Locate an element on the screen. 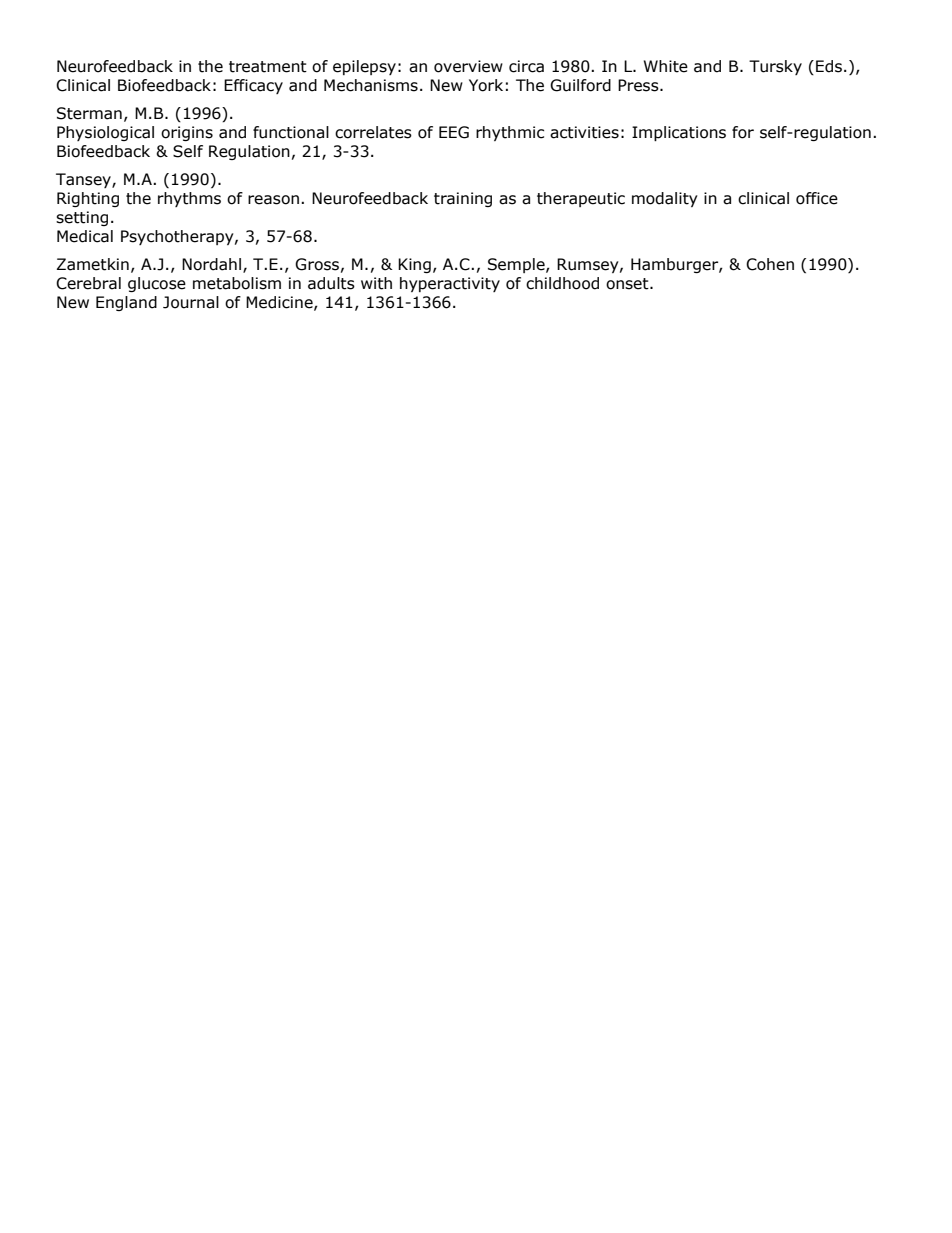 This screenshot has width=952, height=1233. onset is located at coordinates (628, 284).
